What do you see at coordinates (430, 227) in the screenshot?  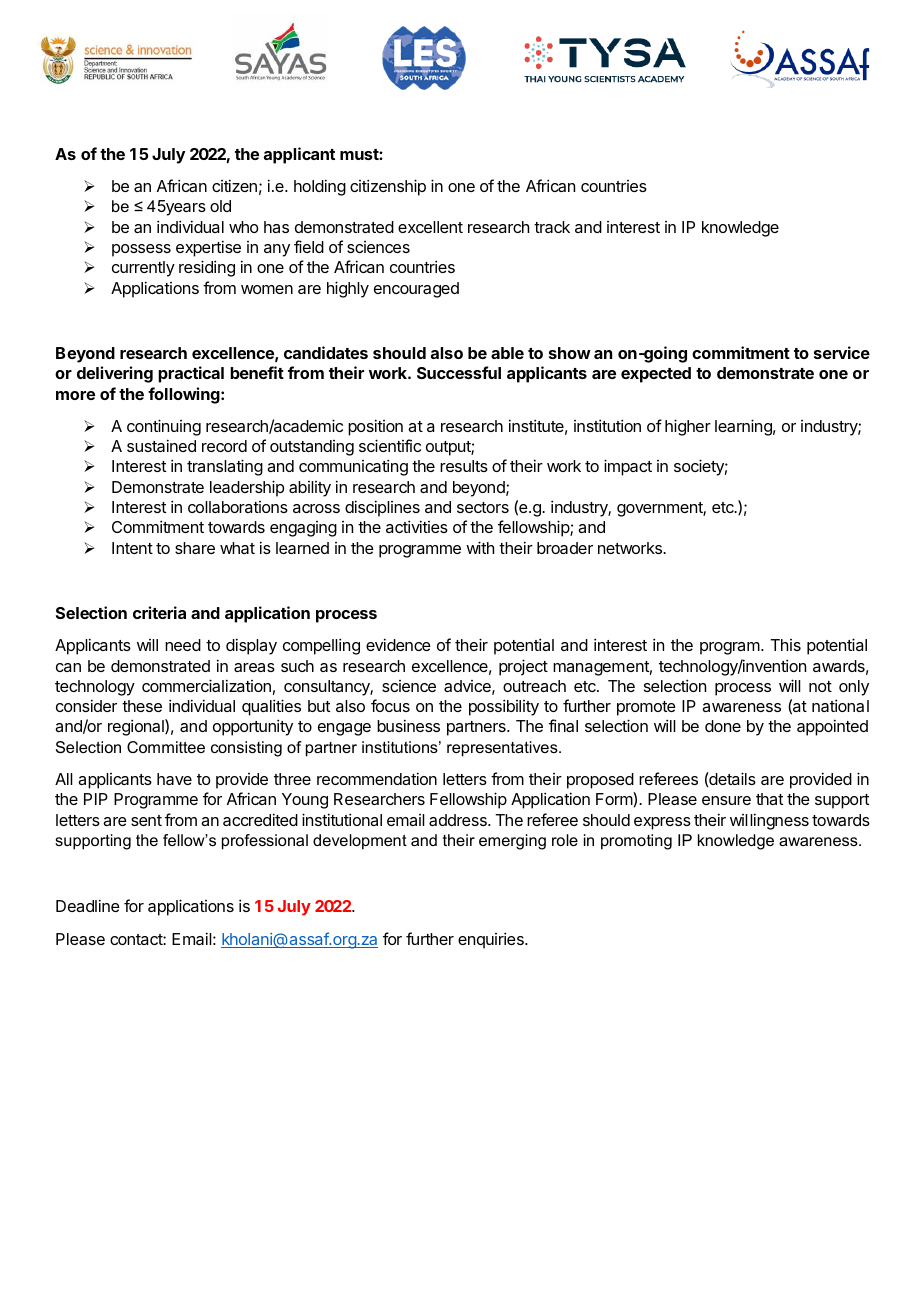 I see `excellent` at bounding box center [430, 227].
